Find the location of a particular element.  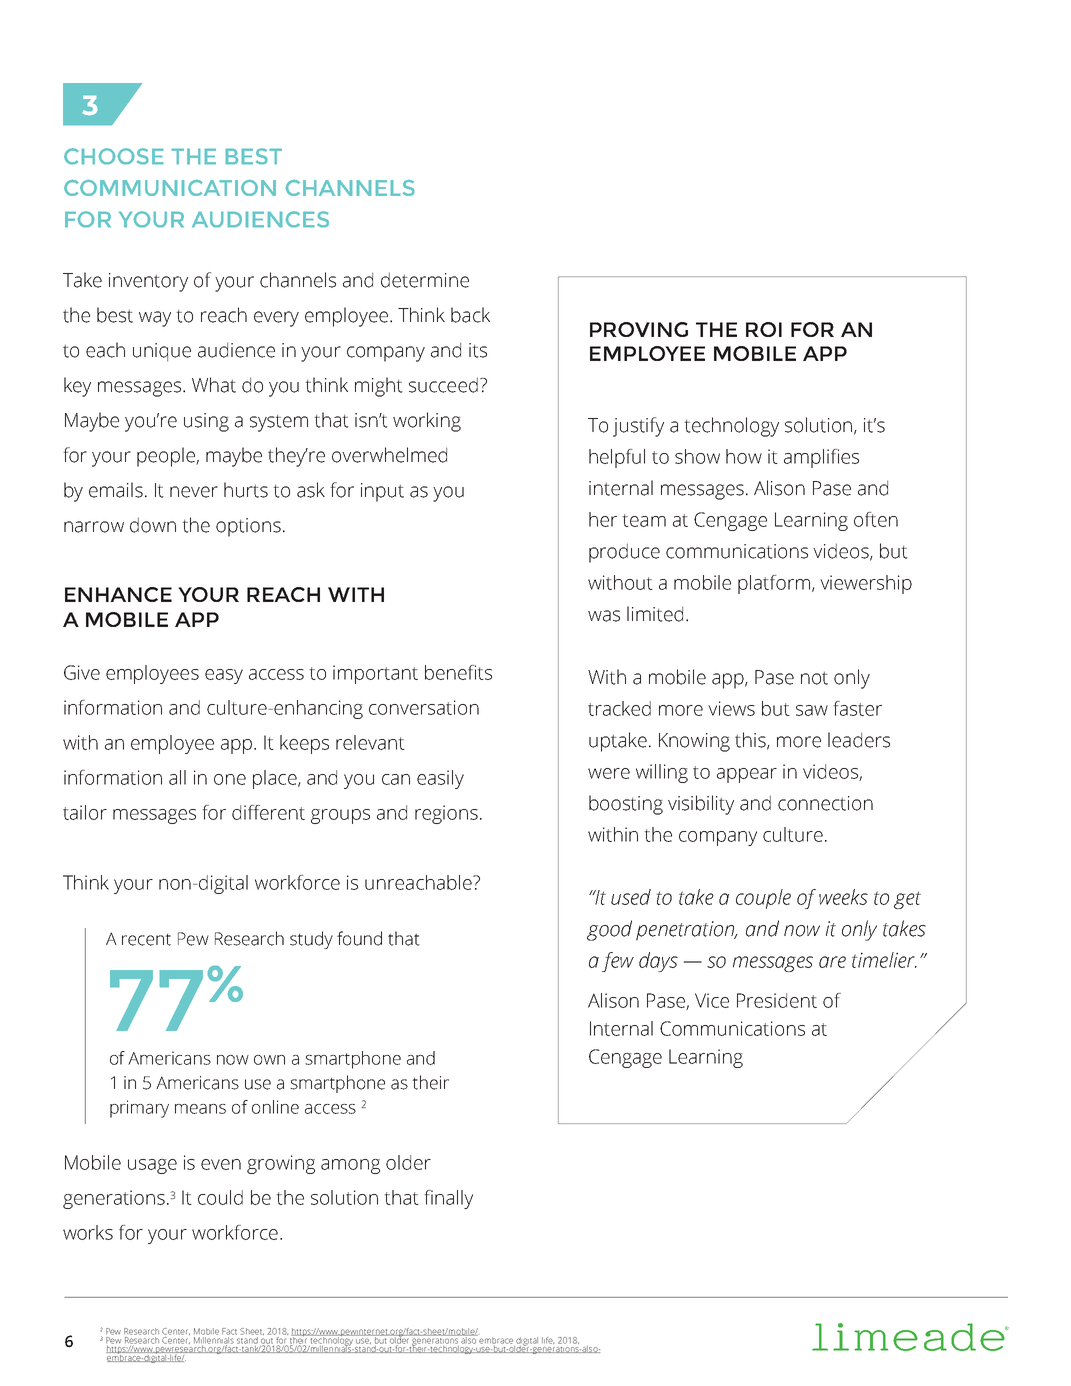

weeks is located at coordinates (843, 897).
